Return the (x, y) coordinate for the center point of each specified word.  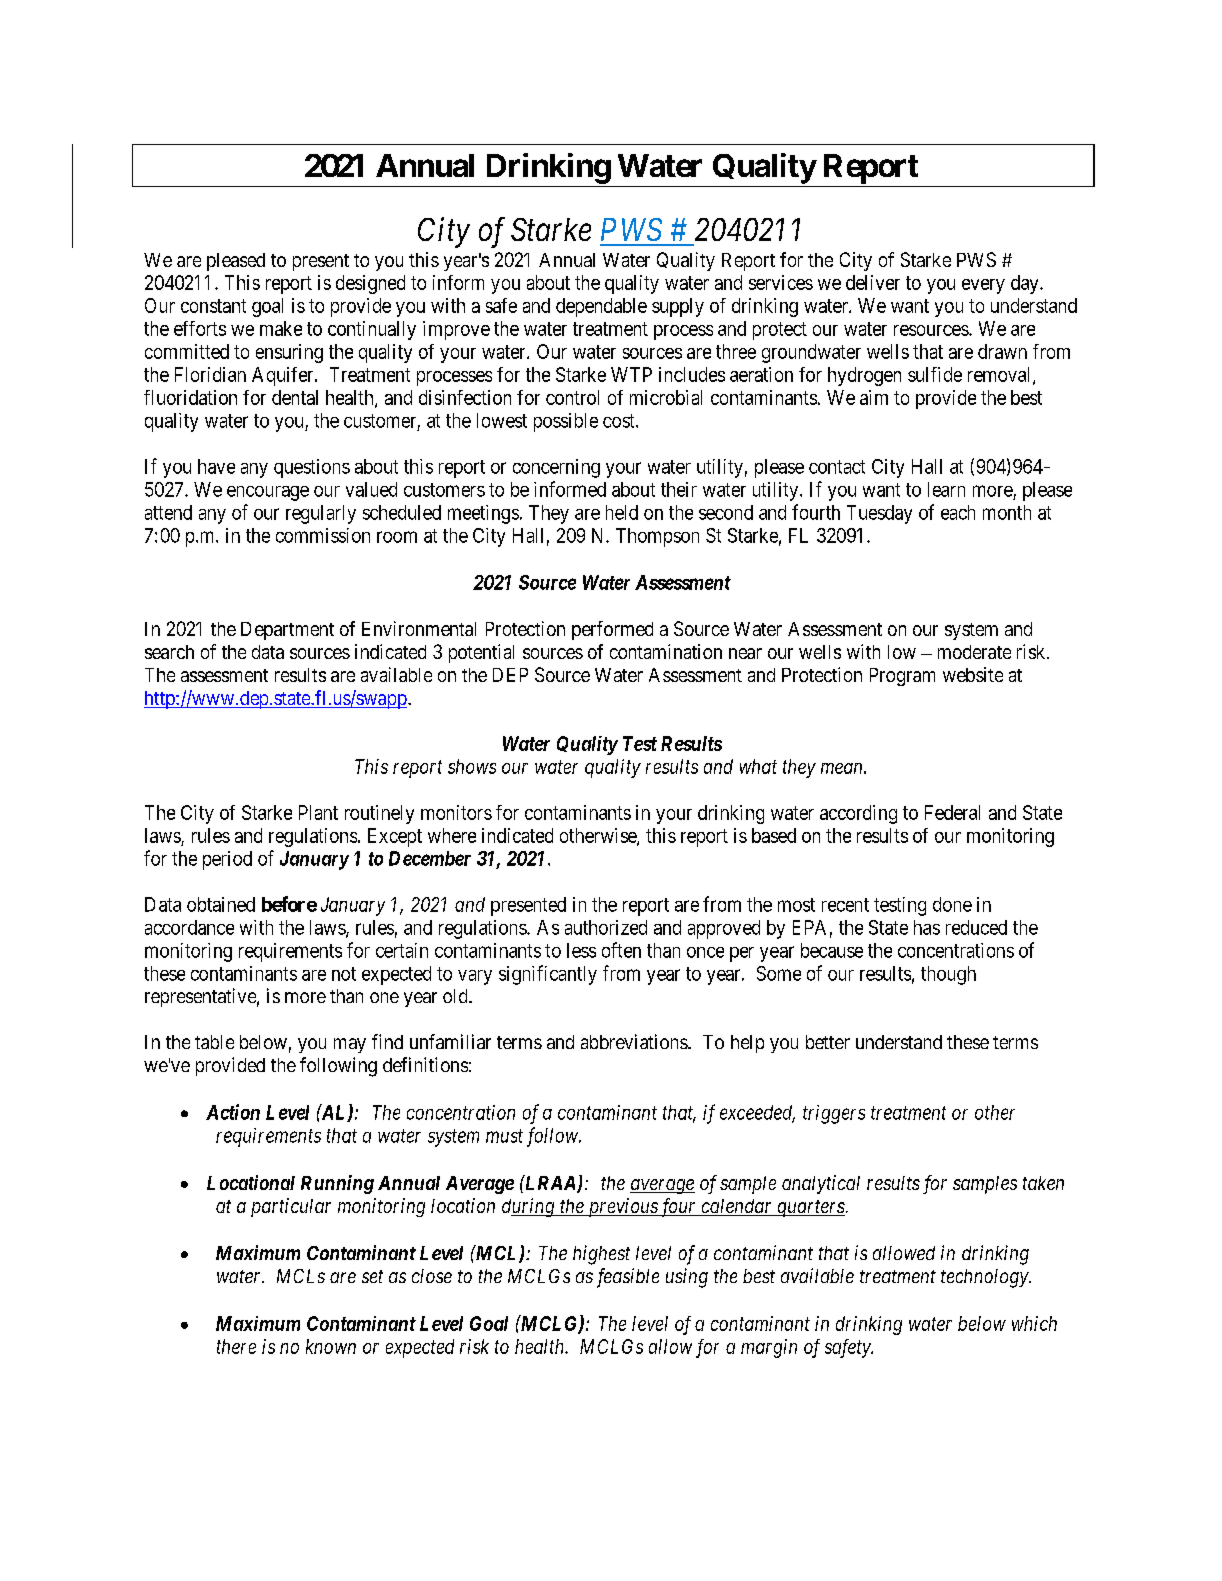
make (281, 328)
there (236, 1346)
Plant (318, 812)
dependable (601, 307)
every (983, 286)
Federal (952, 812)
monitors (456, 812)
